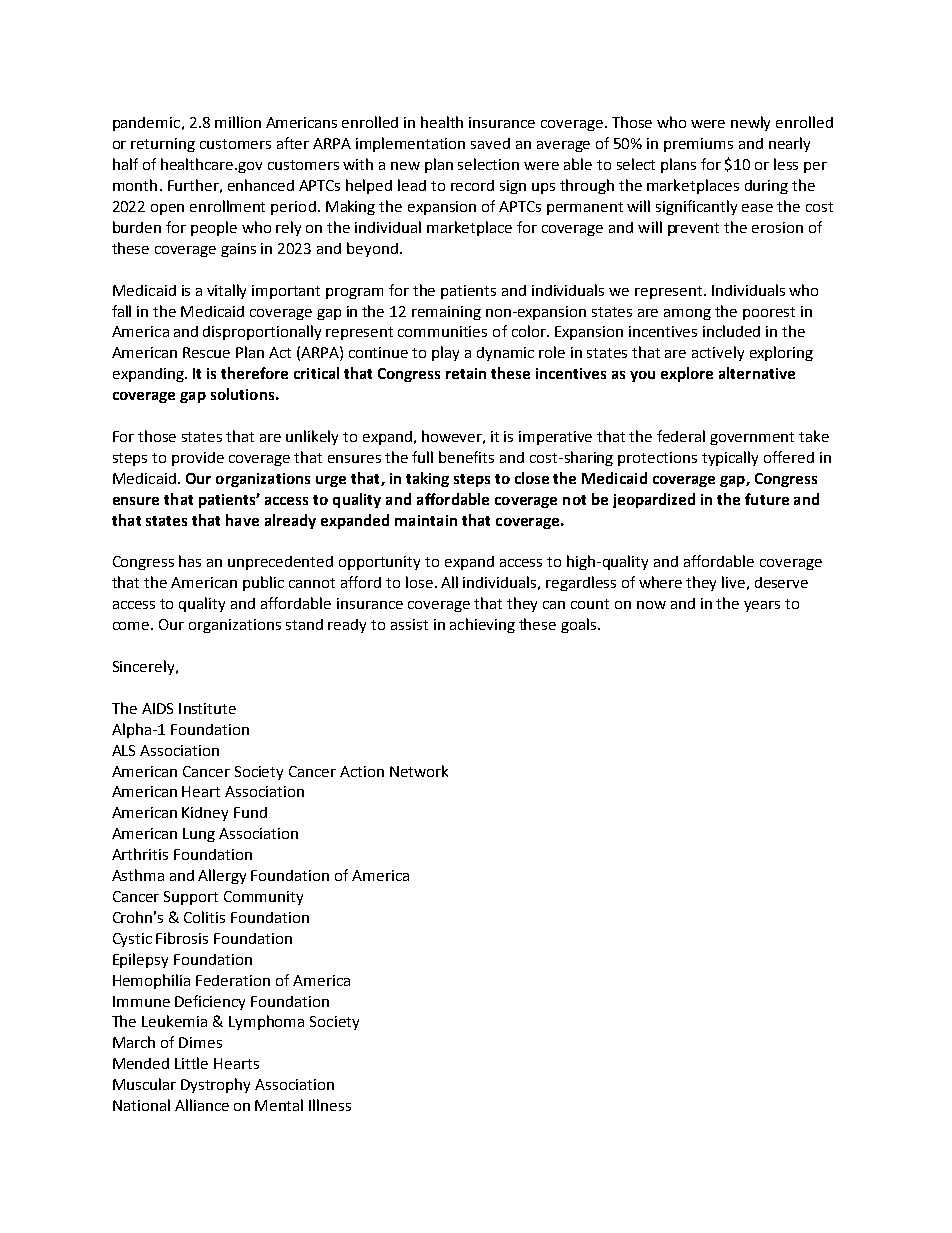 Image resolution: width=952 pixels, height=1233 pixels. Describe the element at coordinates (466, 457) in the screenshot. I see `benefits` at that location.
